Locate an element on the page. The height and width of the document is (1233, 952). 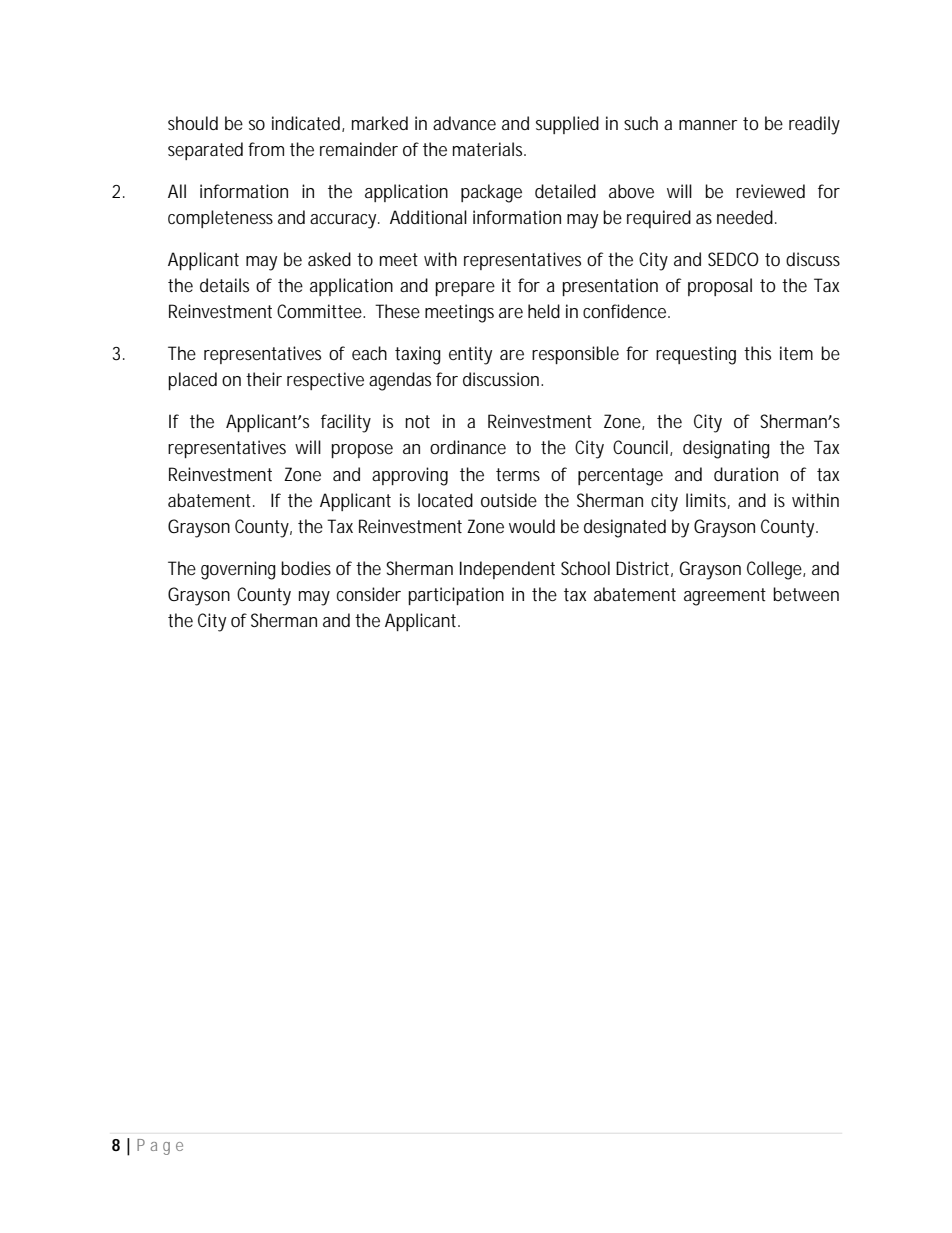
governing is located at coordinates (238, 570).
